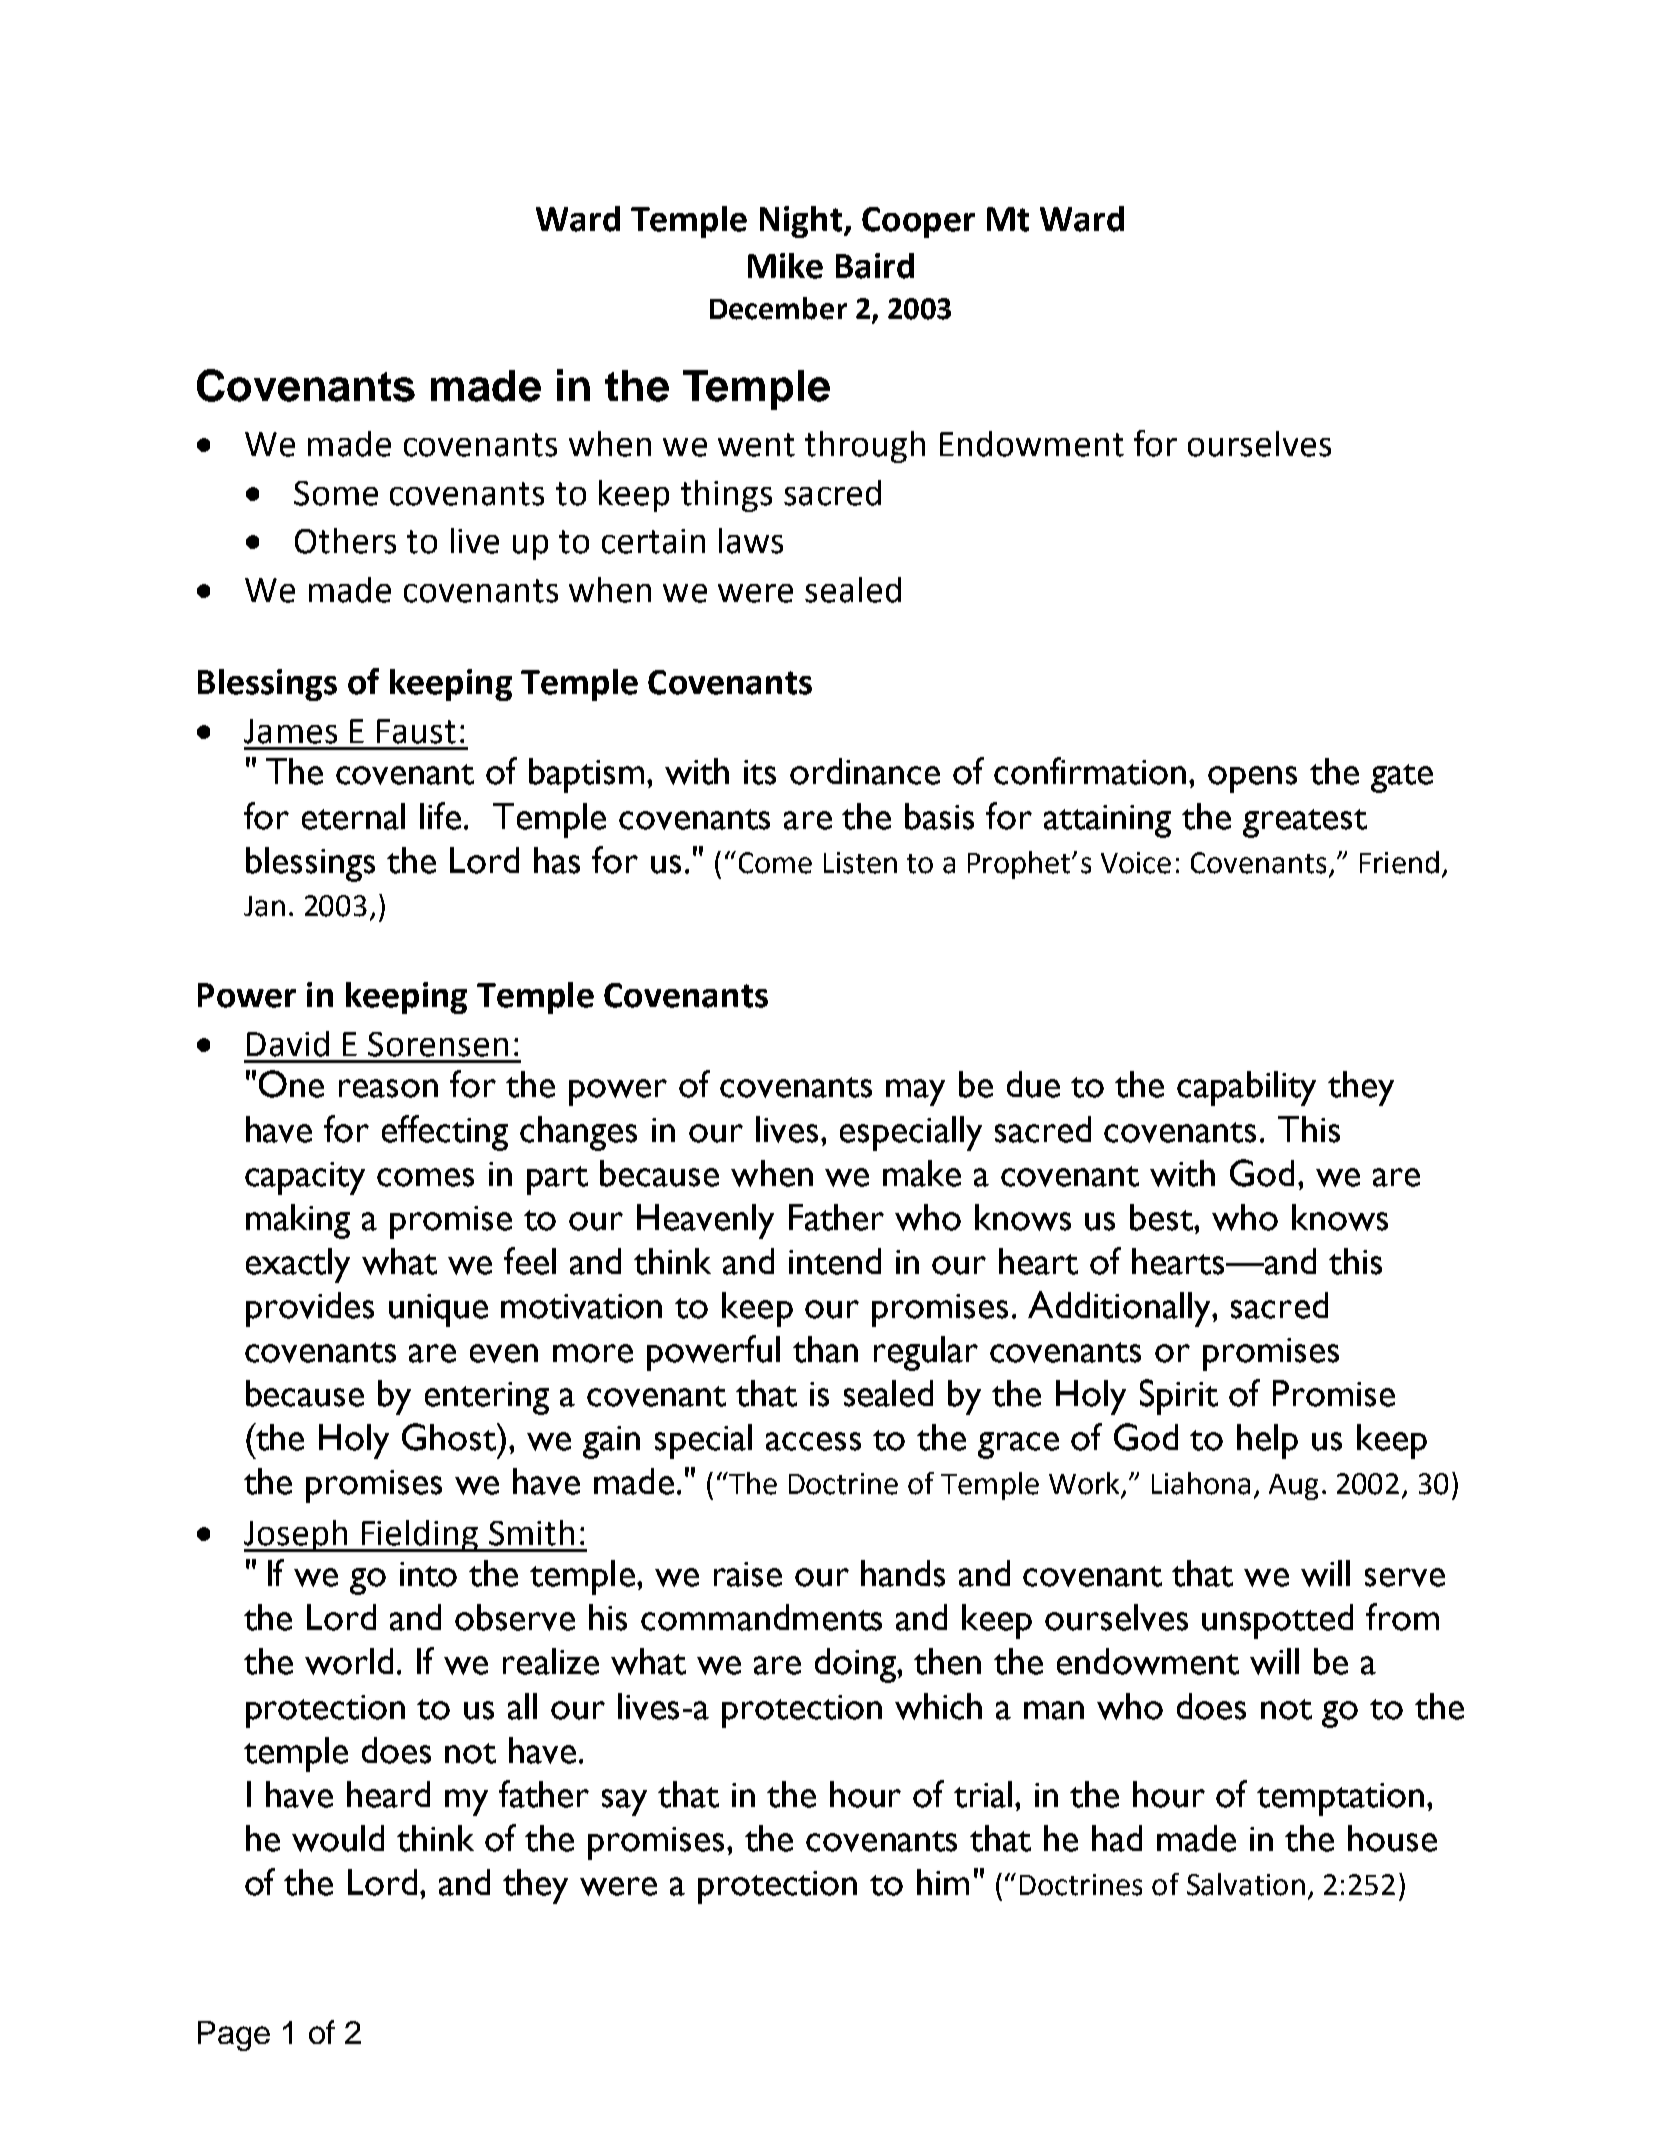 The image size is (1661, 2149). I want to click on Cooper, so click(918, 222).
